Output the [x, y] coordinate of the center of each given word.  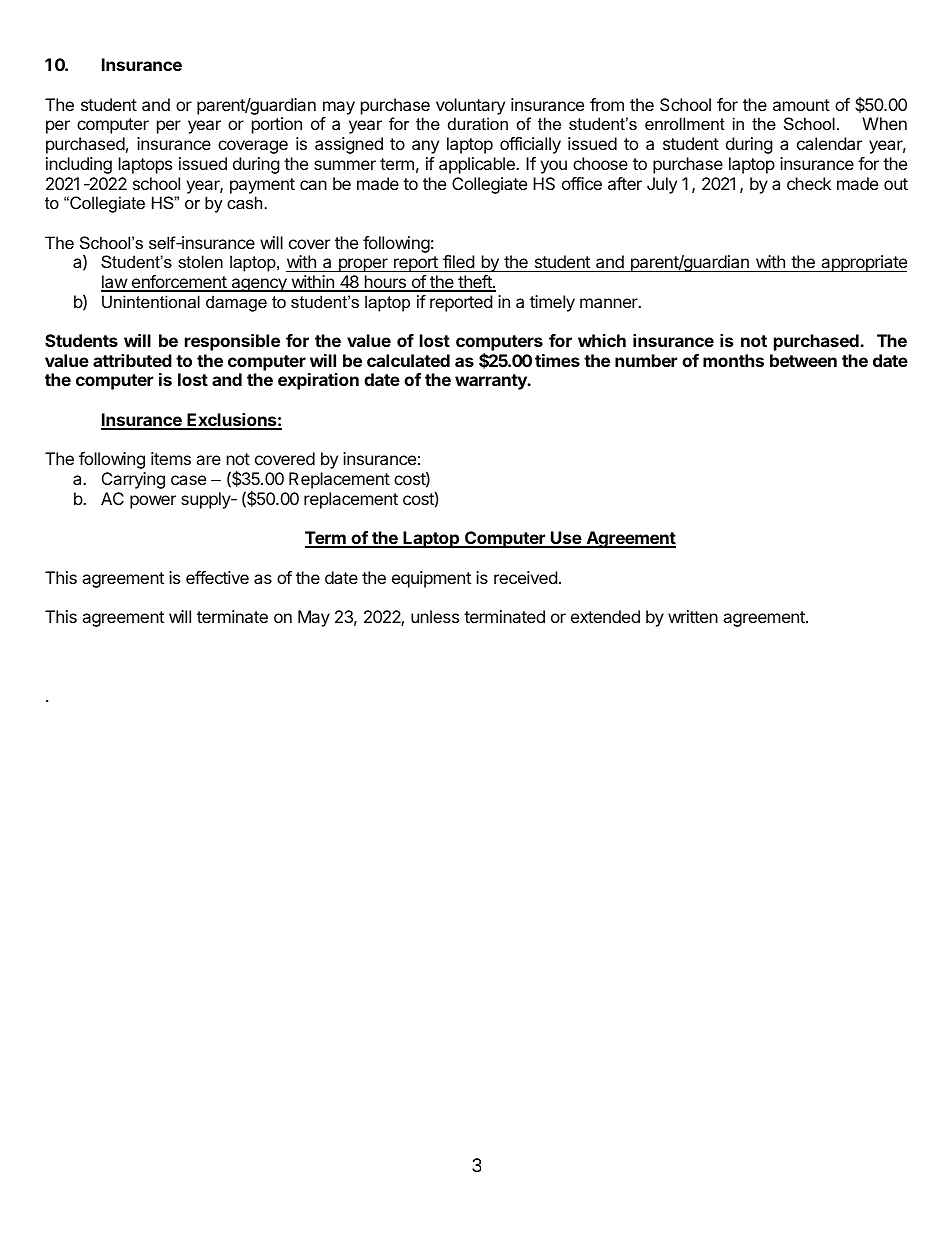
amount [801, 105]
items [171, 458]
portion [277, 125]
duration [478, 123]
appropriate [863, 263]
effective [217, 577]
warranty [492, 382]
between [803, 360]
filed [458, 263]
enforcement [179, 283]
